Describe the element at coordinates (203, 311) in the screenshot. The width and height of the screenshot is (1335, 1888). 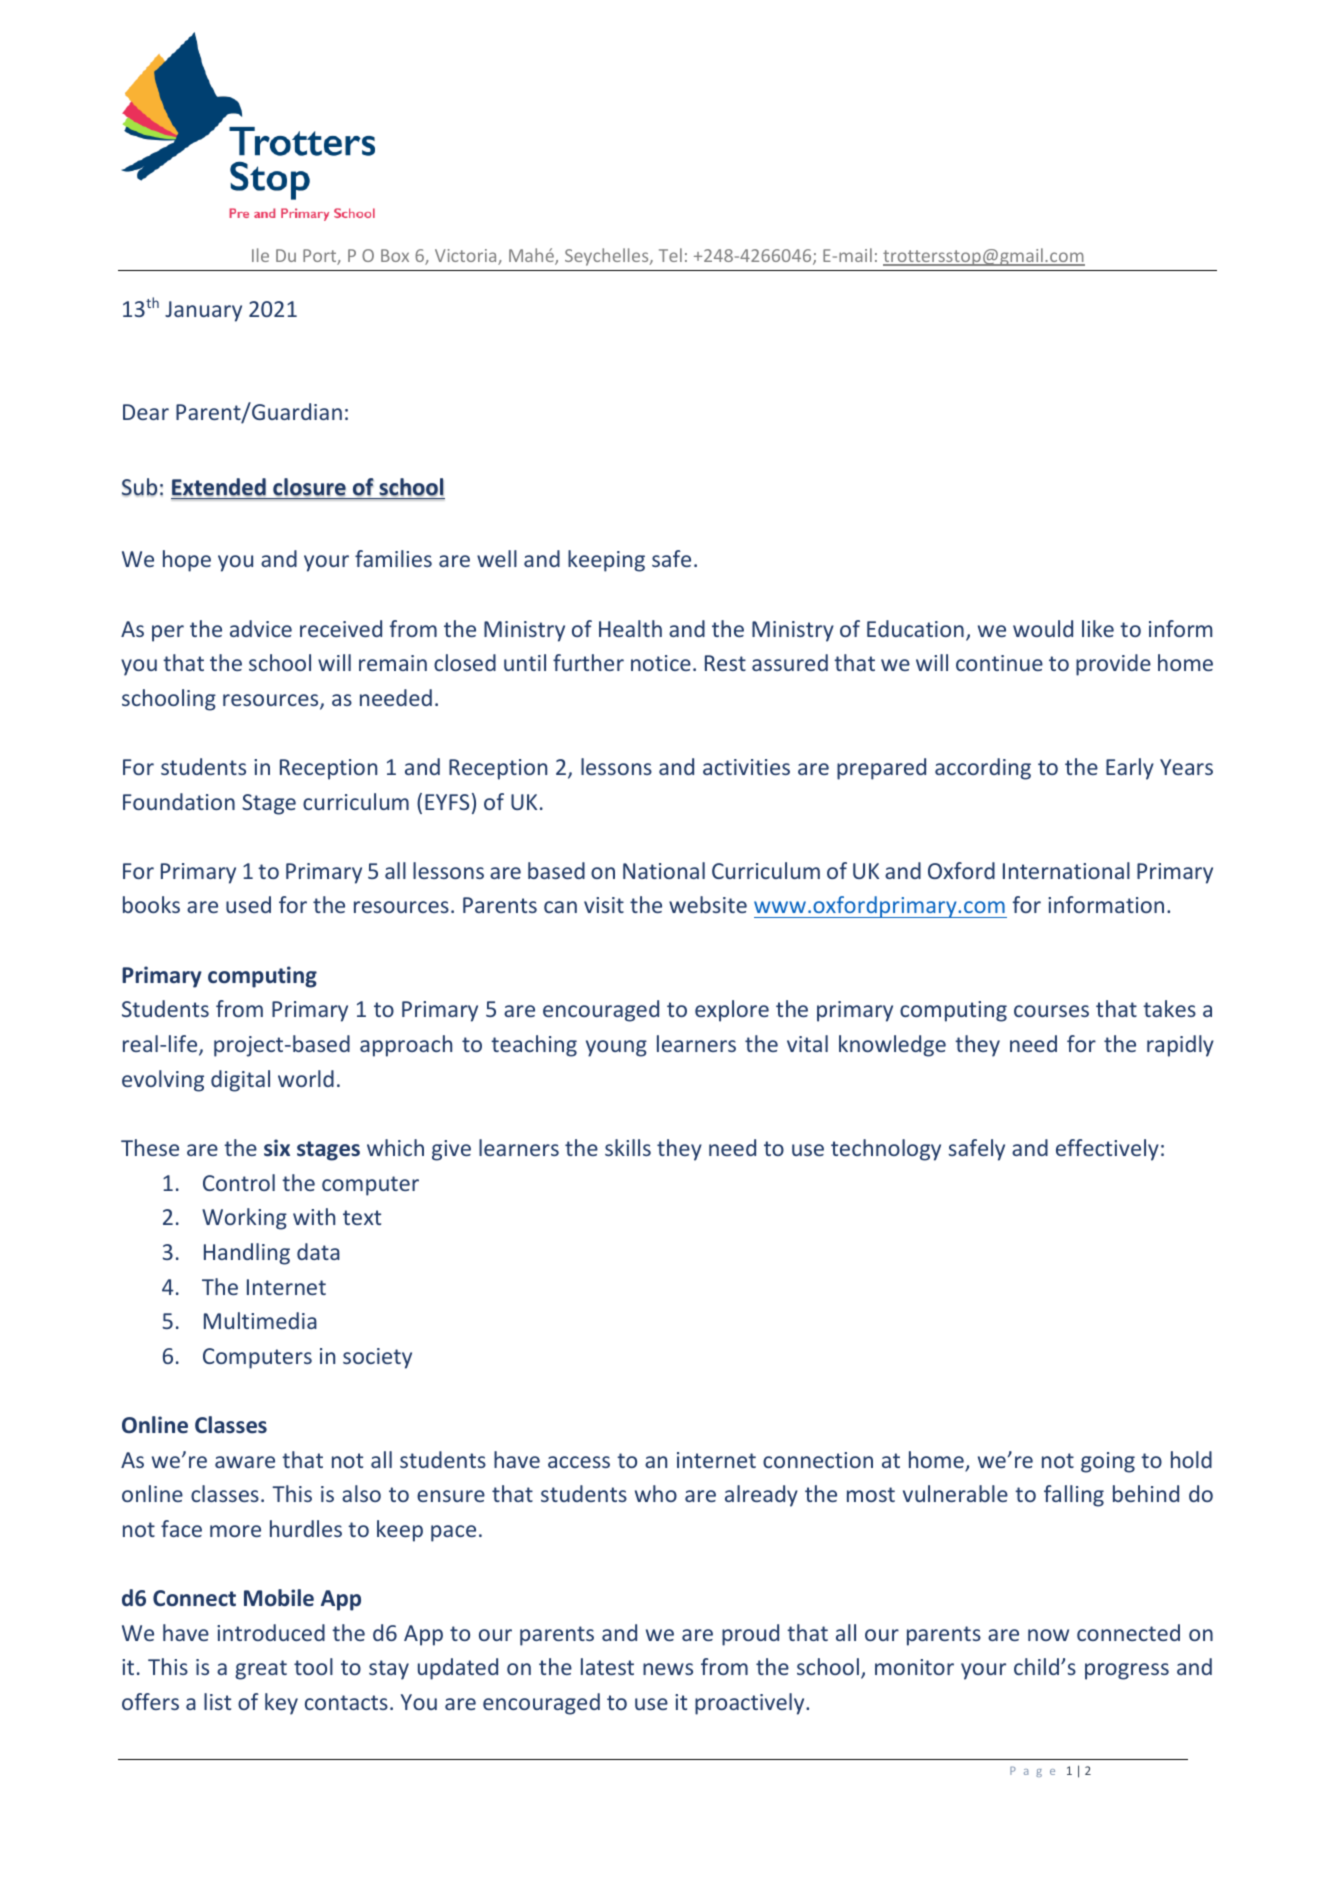
I see `January` at that location.
